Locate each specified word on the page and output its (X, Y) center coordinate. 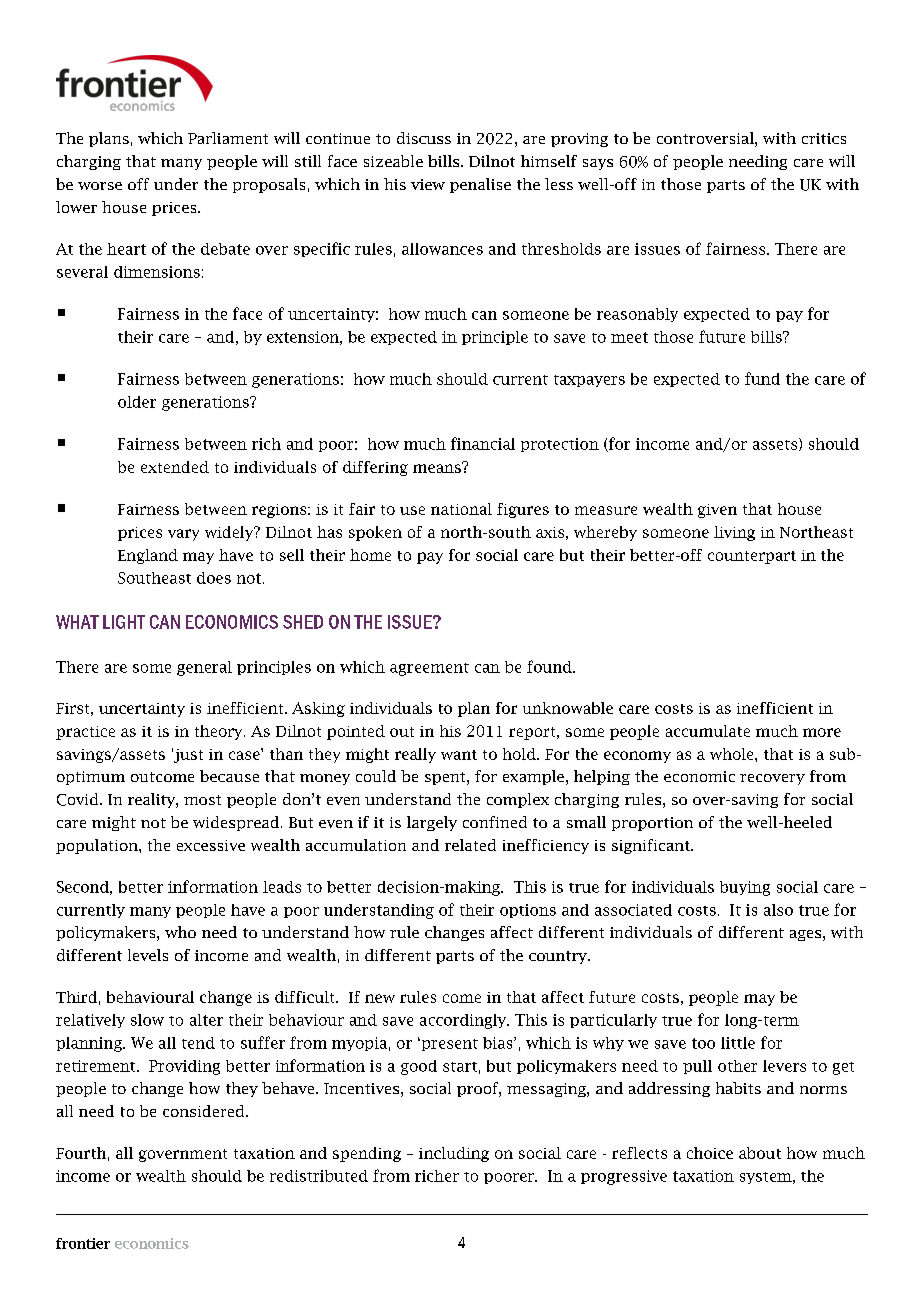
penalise (480, 185)
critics (824, 138)
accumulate (708, 731)
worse (100, 186)
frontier (83, 1243)
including (454, 1154)
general (204, 668)
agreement (429, 669)
